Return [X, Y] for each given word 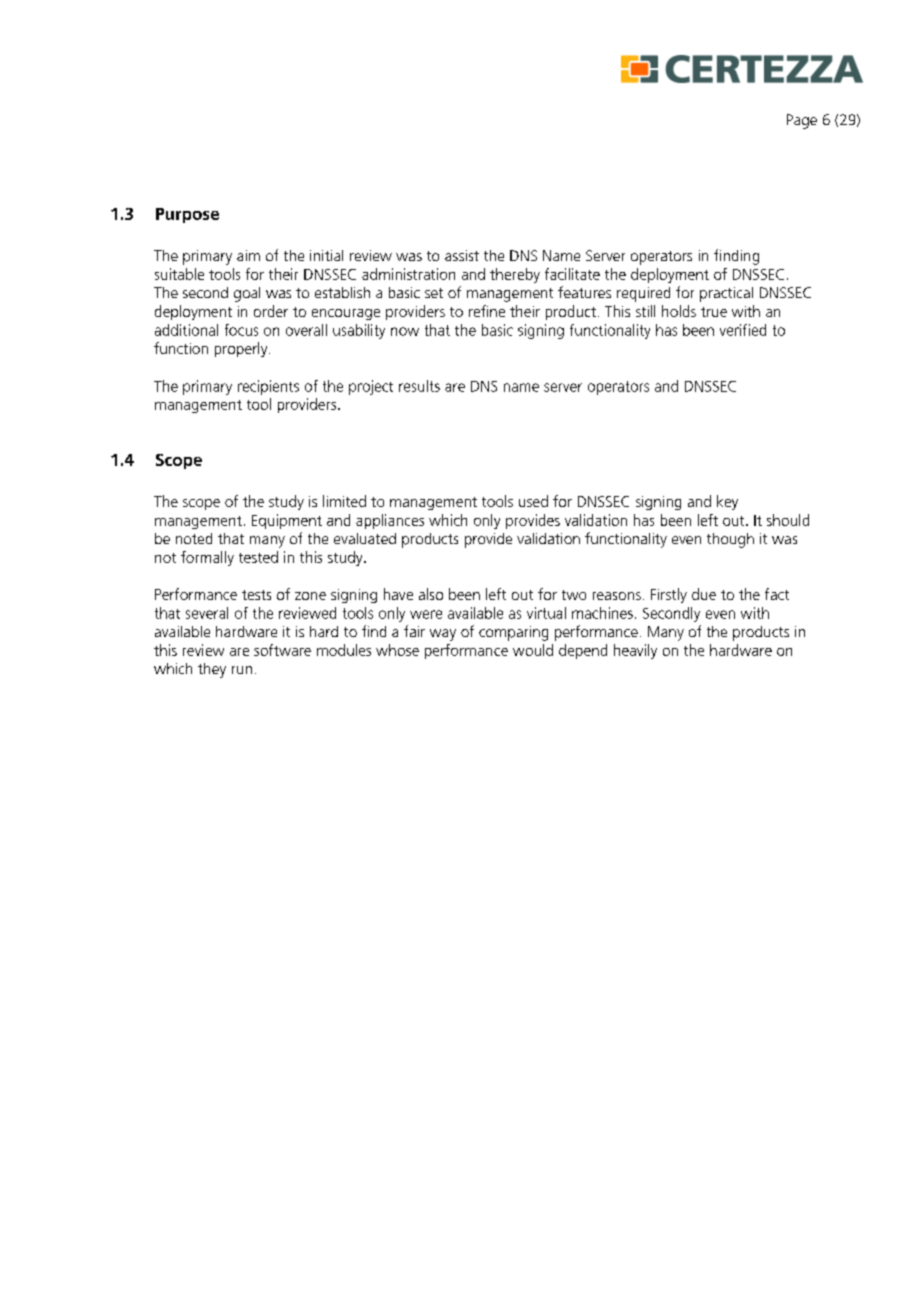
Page [802, 121]
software [282, 650]
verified [743, 330]
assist [462, 255]
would [533, 650]
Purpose [187, 215]
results [419, 386]
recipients [268, 387]
